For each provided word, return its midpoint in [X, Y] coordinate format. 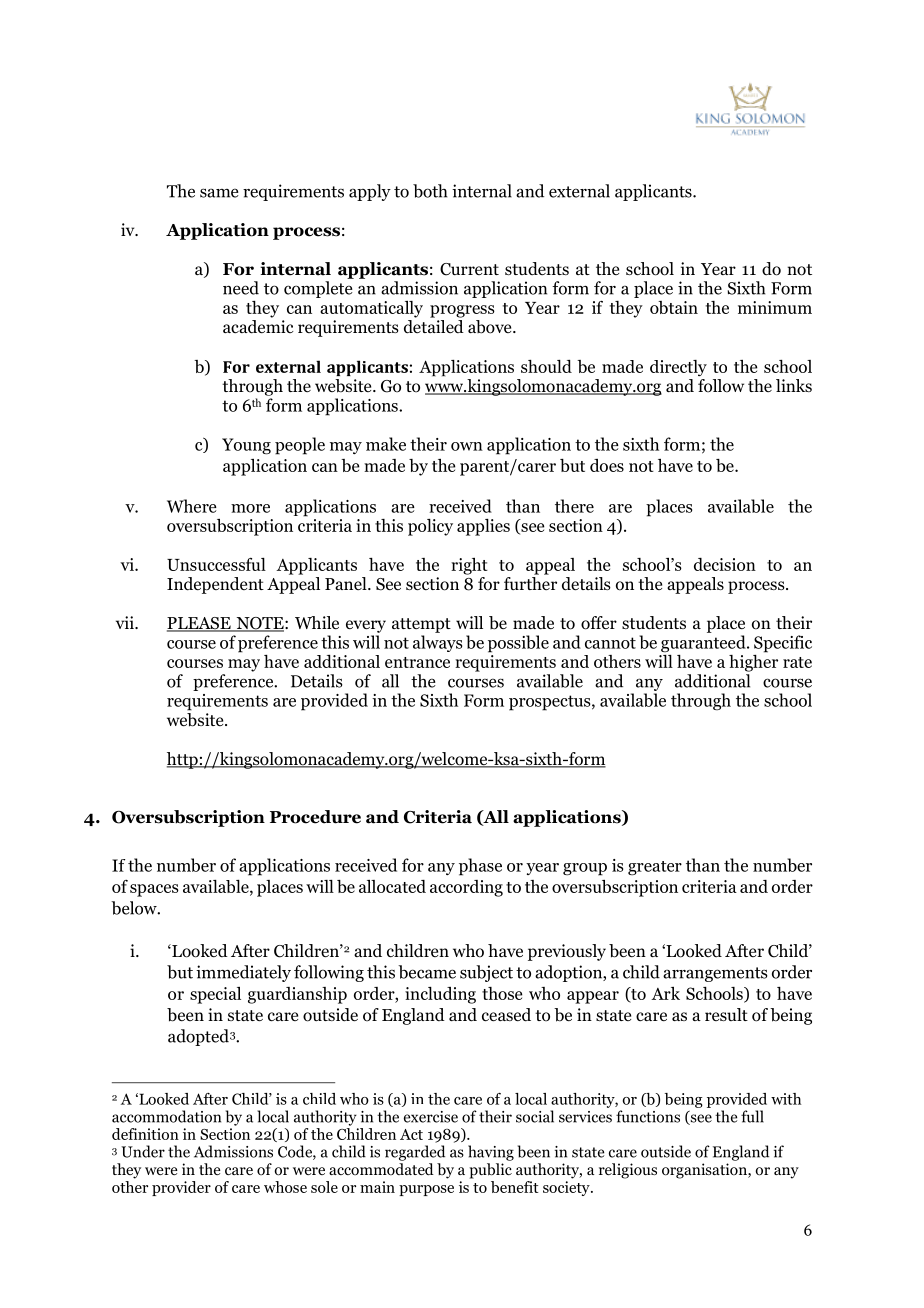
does [607, 465]
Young [246, 446]
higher [753, 662]
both [430, 191]
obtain [674, 307]
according [466, 888]
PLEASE [200, 624]
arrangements [715, 974]
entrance [417, 662]
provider [181, 1188]
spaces [154, 890]
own [467, 446]
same [219, 193]
